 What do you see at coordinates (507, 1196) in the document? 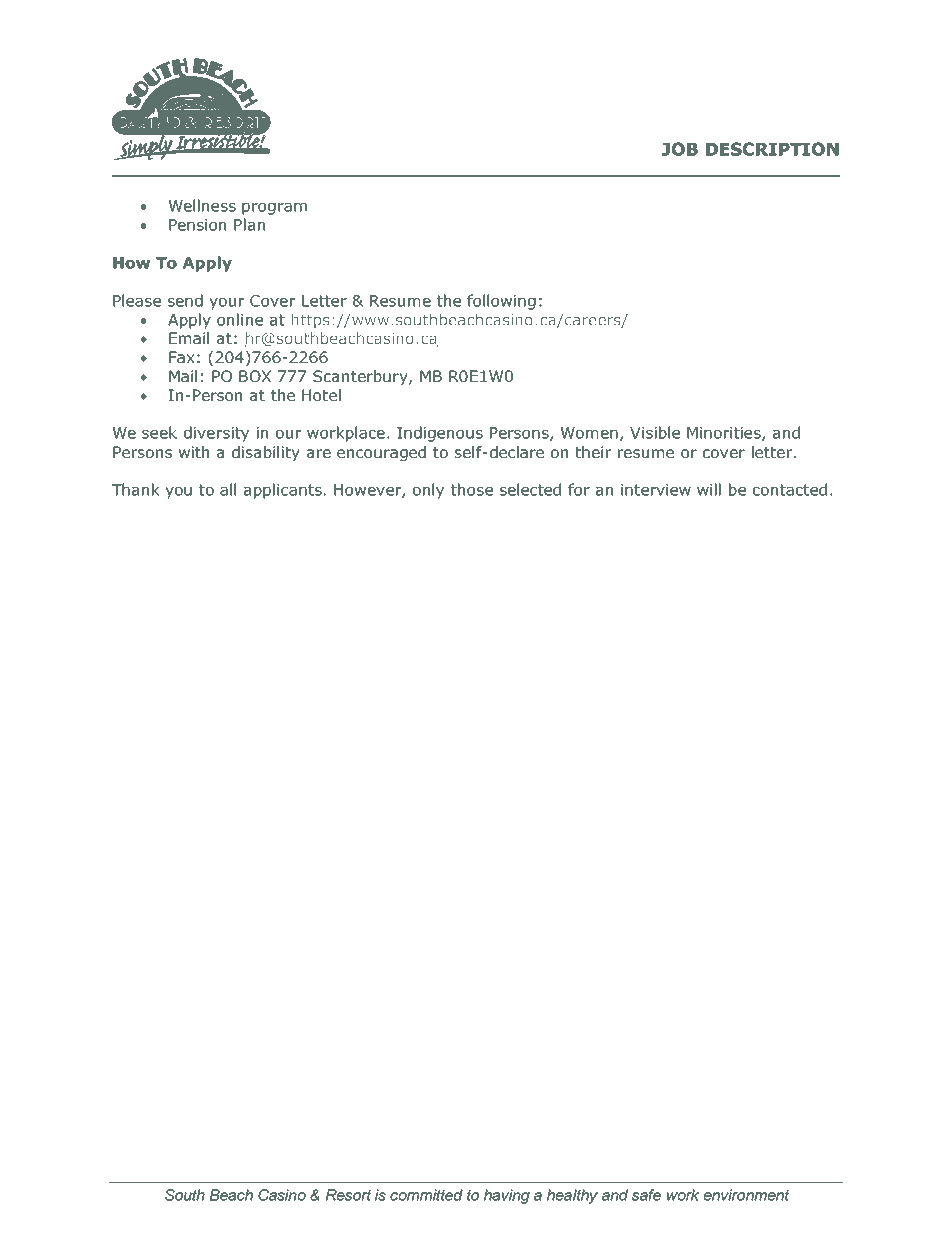
I see `having` at bounding box center [507, 1196].
